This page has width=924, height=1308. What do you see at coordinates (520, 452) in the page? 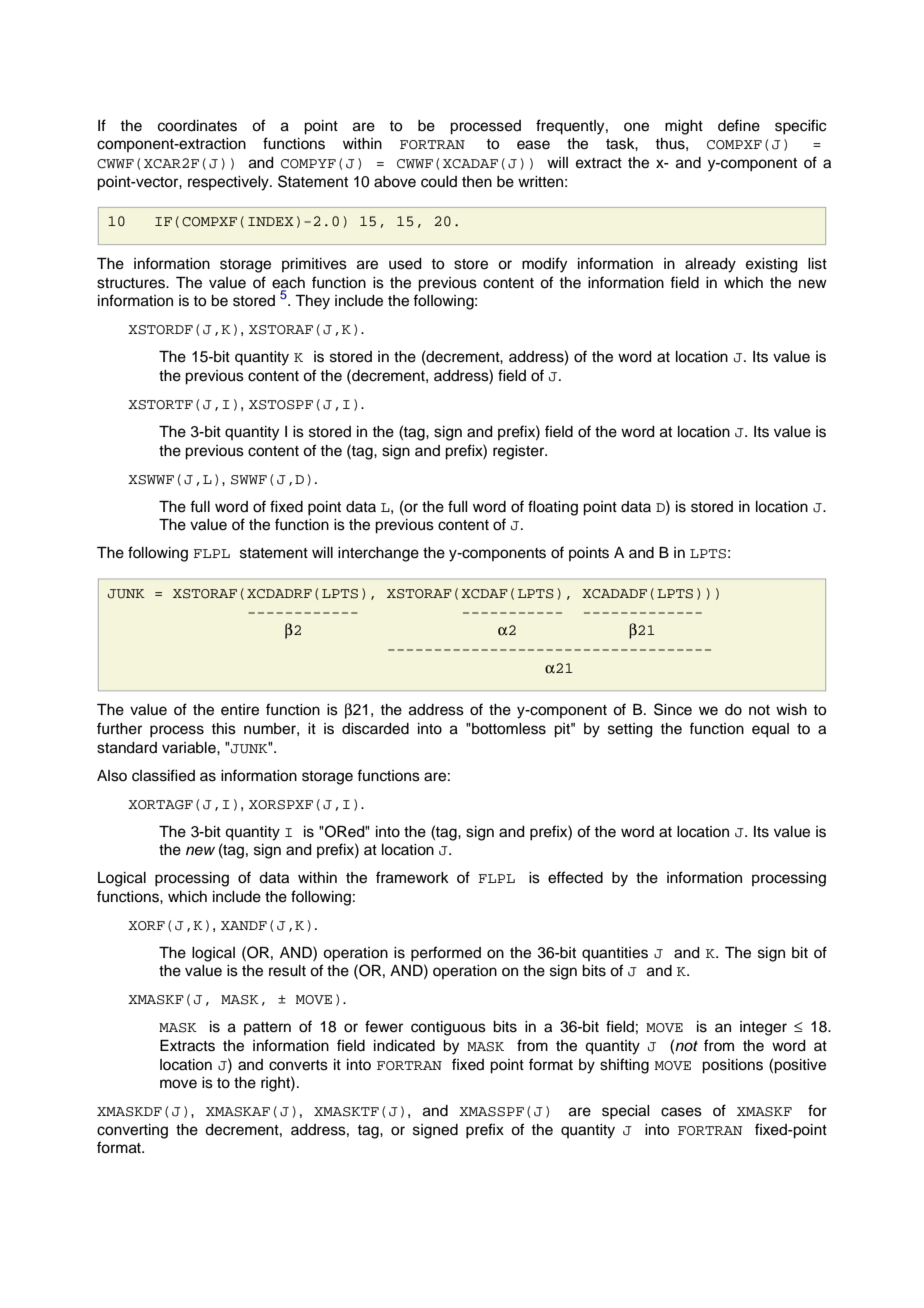
I see `register` at bounding box center [520, 452].
